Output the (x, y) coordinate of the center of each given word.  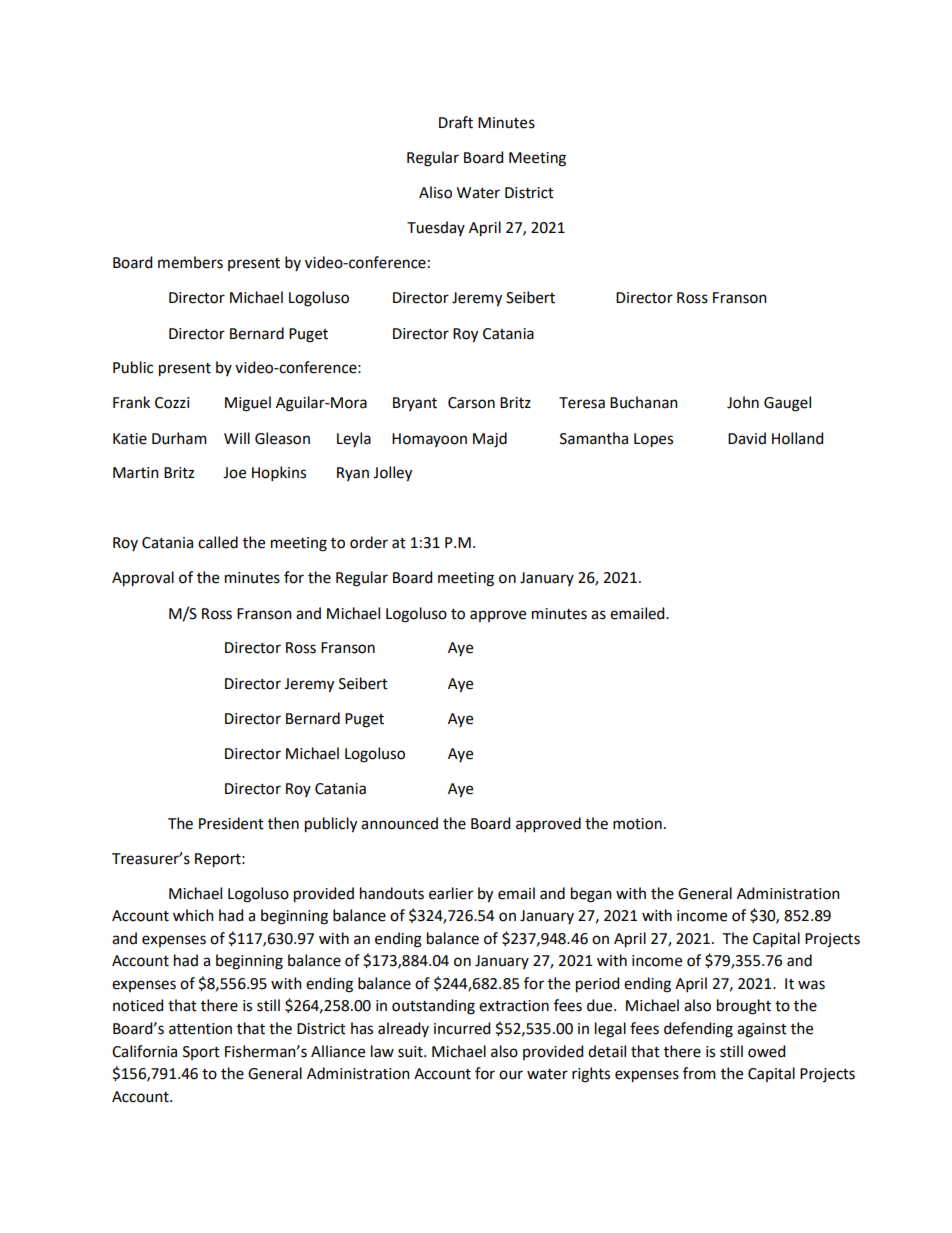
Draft (456, 122)
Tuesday (436, 228)
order (369, 542)
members (190, 262)
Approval (143, 579)
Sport (201, 1053)
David (747, 438)
